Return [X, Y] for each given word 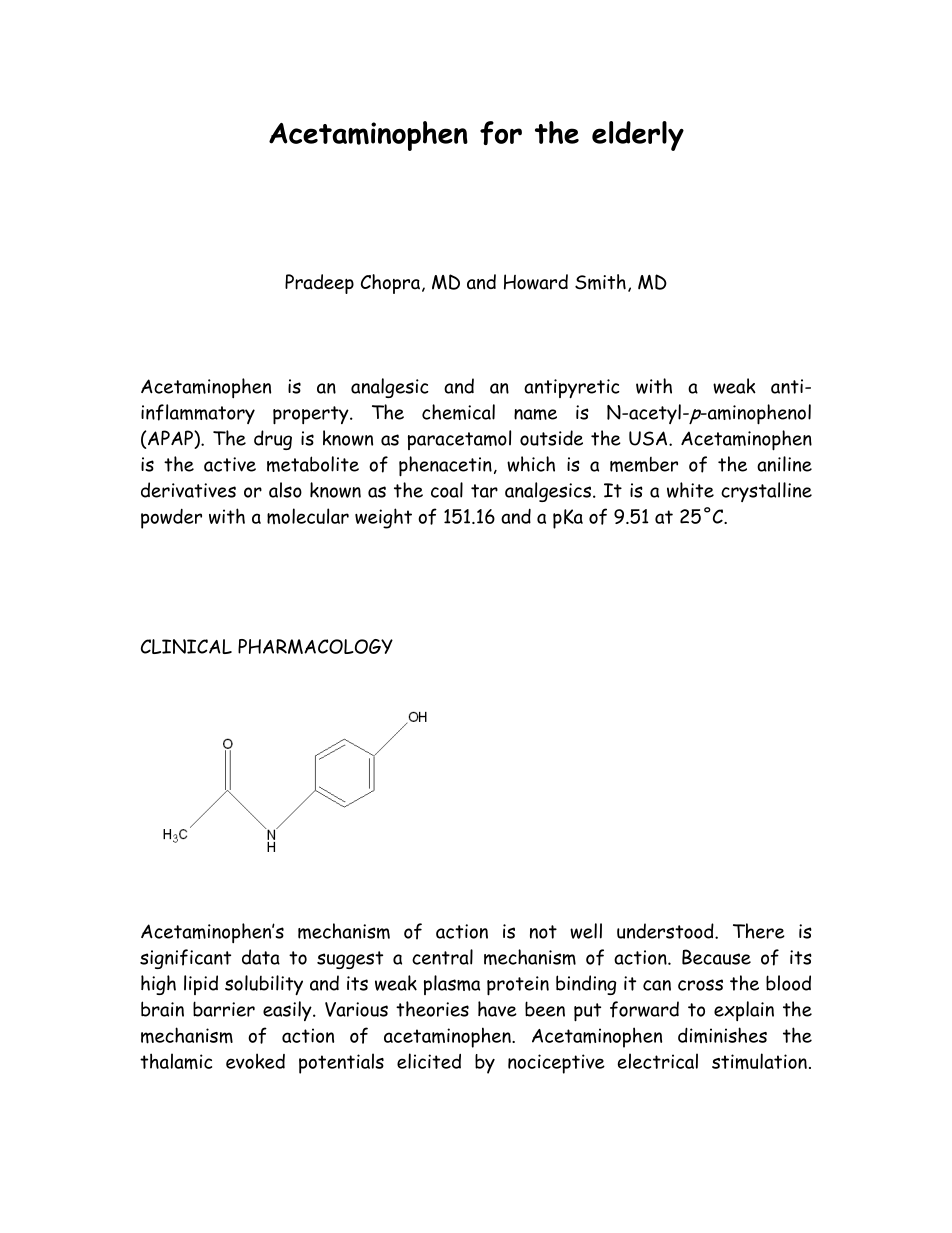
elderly [638, 136]
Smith [600, 282]
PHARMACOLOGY [315, 646]
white [690, 490]
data [261, 957]
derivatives [188, 490]
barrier [224, 1009]
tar [484, 491]
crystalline [766, 492]
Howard [536, 282]
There [759, 931]
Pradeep [319, 284]
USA [648, 438]
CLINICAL [186, 646]
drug [273, 440]
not [543, 932]
